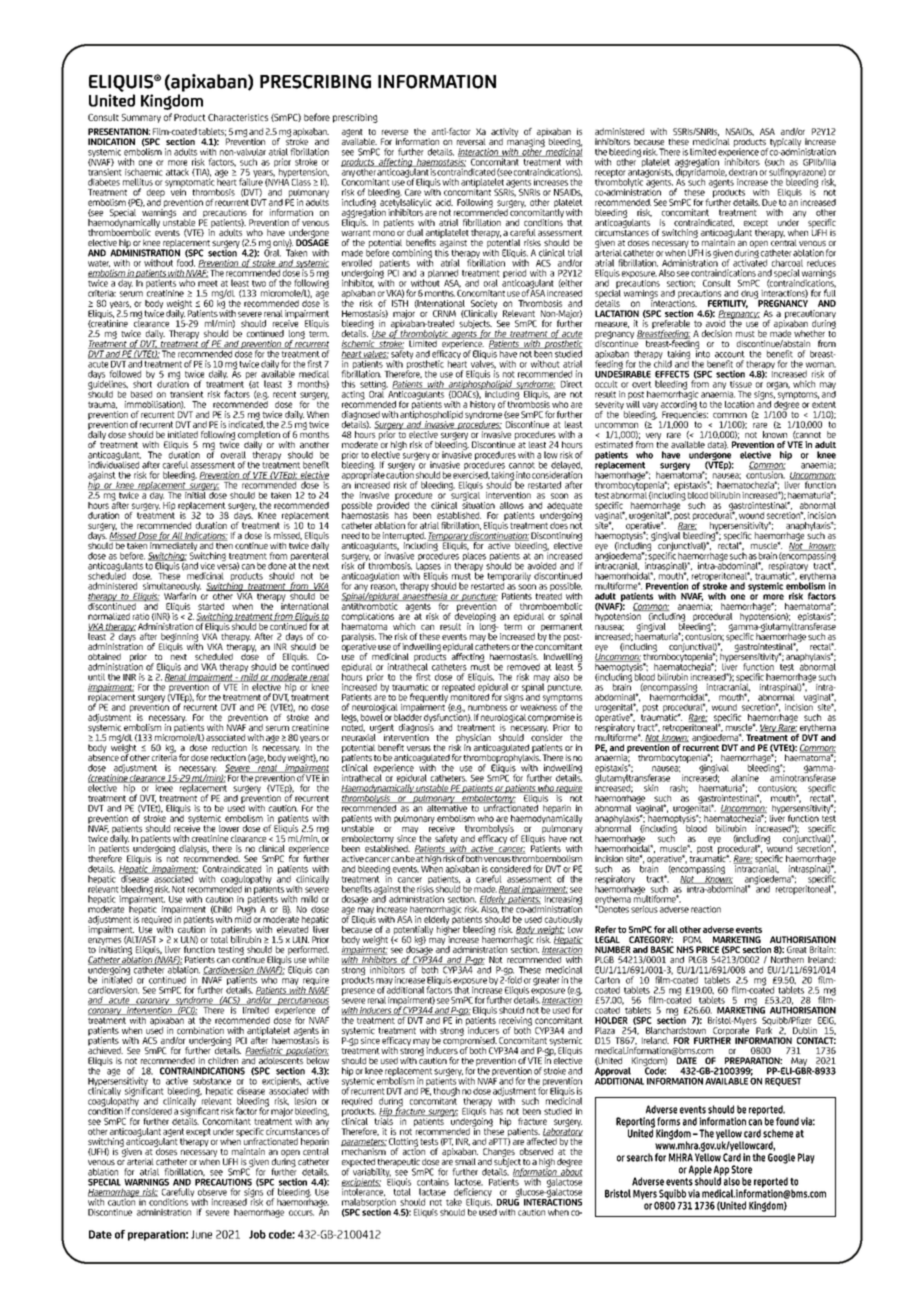  I want to click on Store, so click(741, 1169).
